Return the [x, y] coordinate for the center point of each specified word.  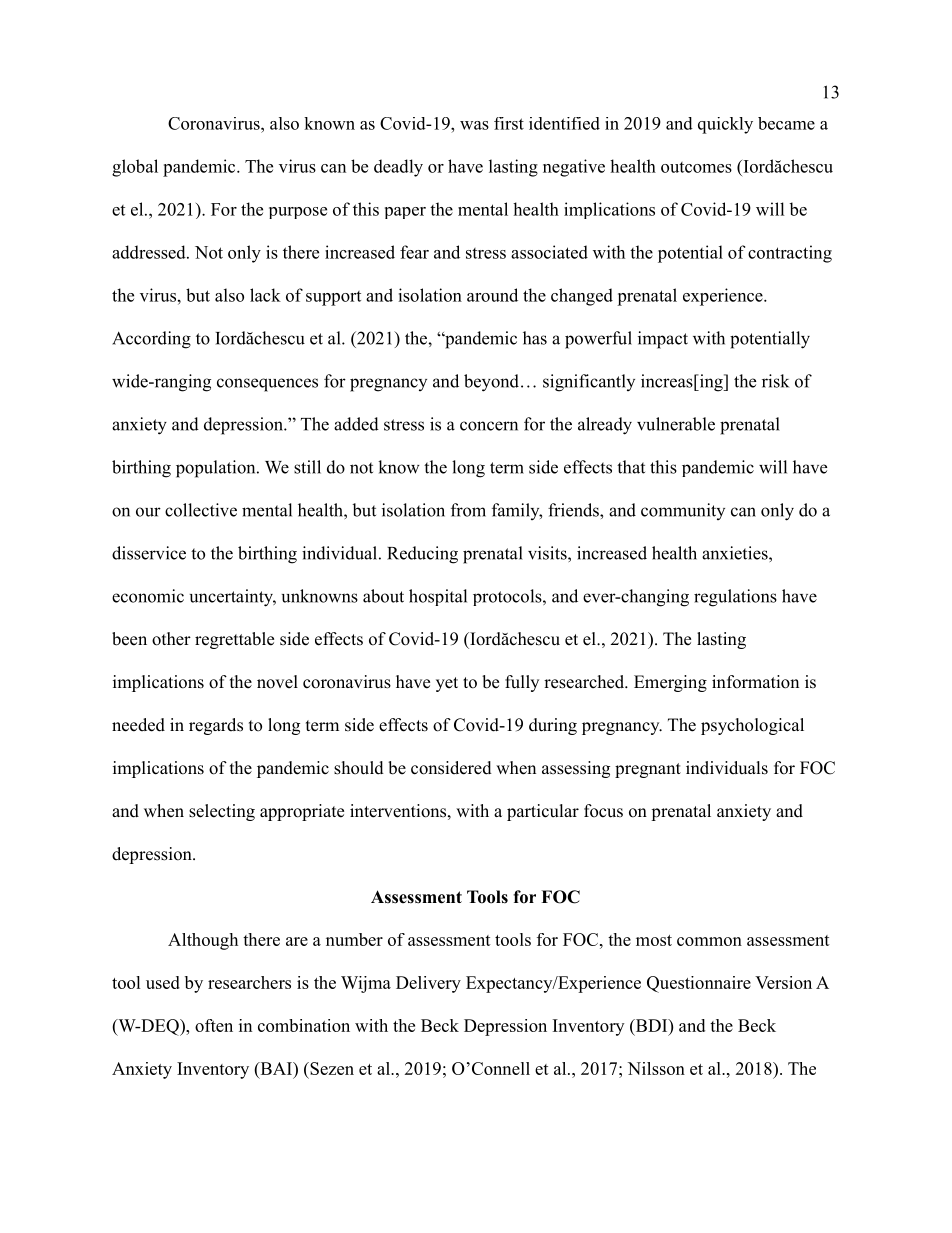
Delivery [428, 984]
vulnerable [676, 424]
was [474, 125]
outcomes [696, 167]
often [214, 1025]
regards [216, 726]
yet [447, 684]
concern [489, 426]
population [217, 469]
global [135, 168]
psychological [752, 726]
